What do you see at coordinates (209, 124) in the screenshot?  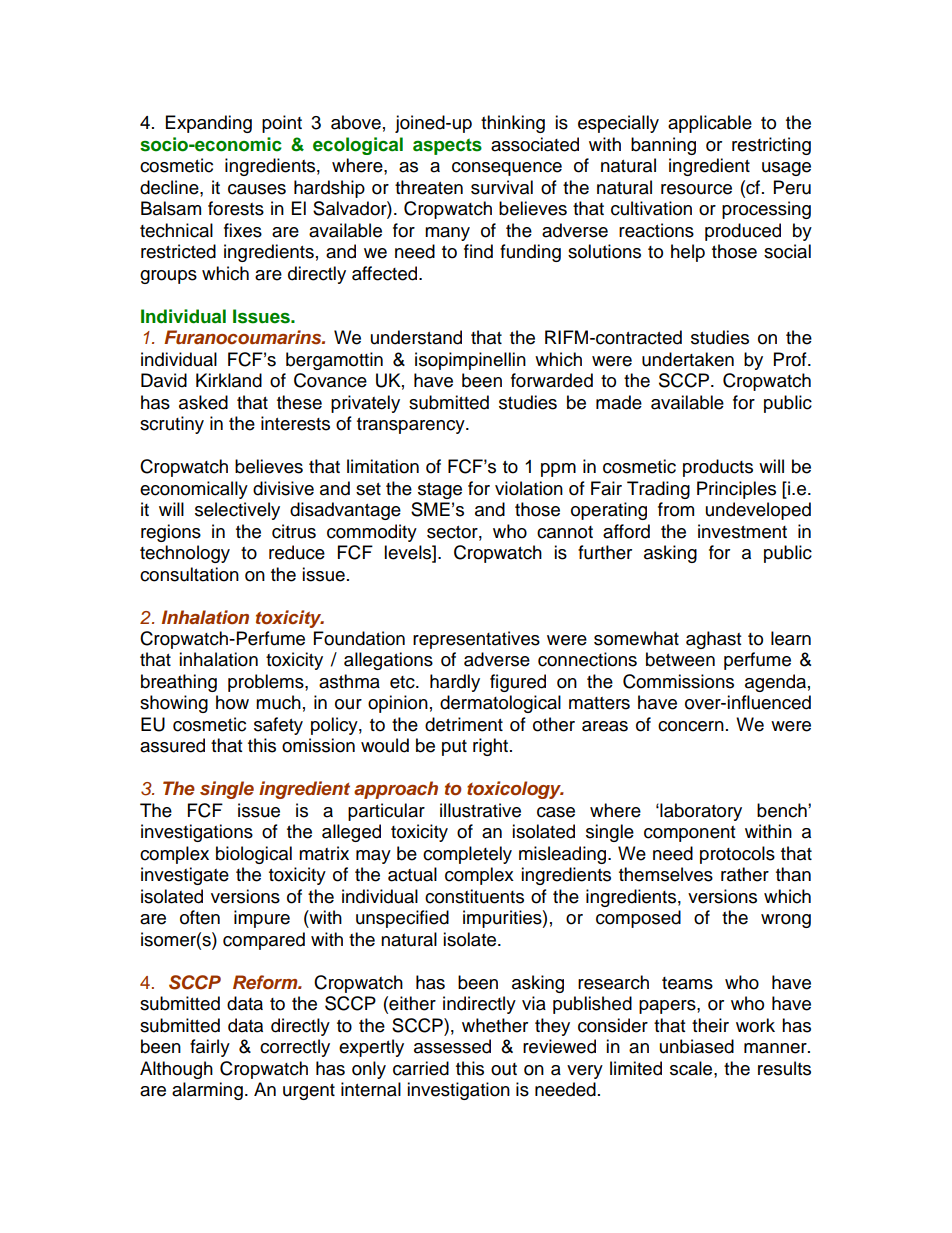 I see `Expanding` at bounding box center [209, 124].
